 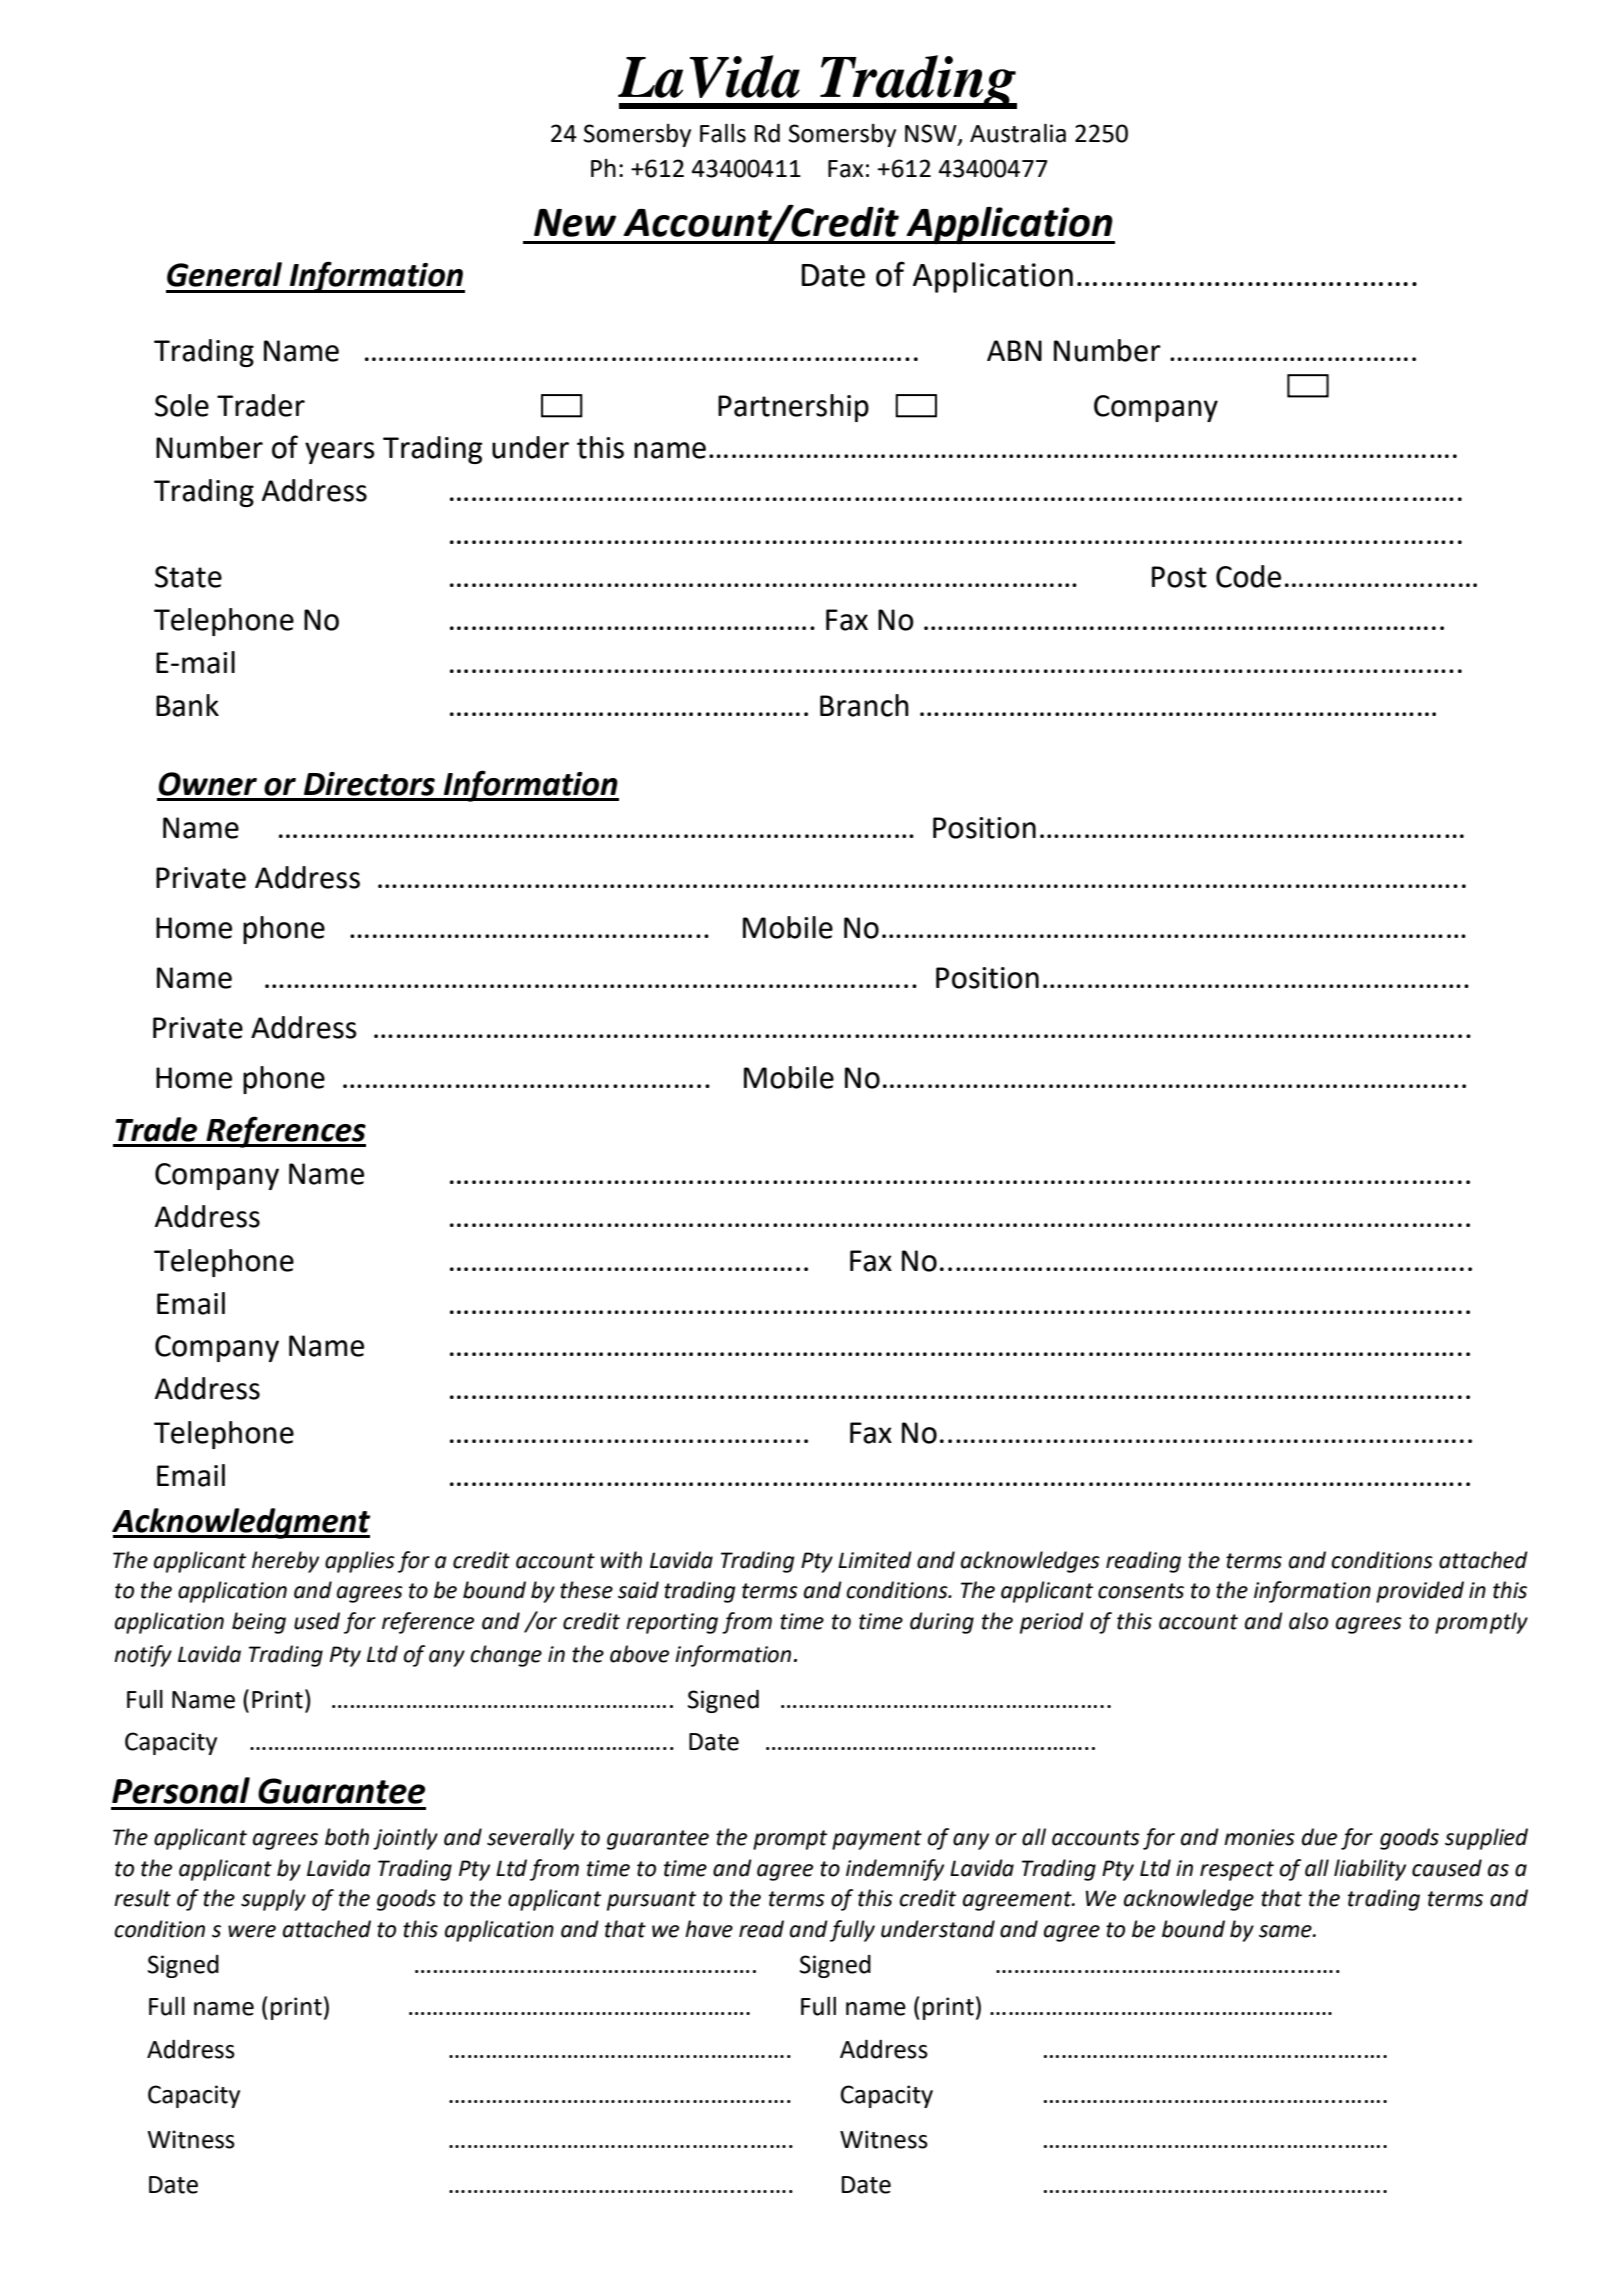 I want to click on Falls, so click(x=723, y=133).
